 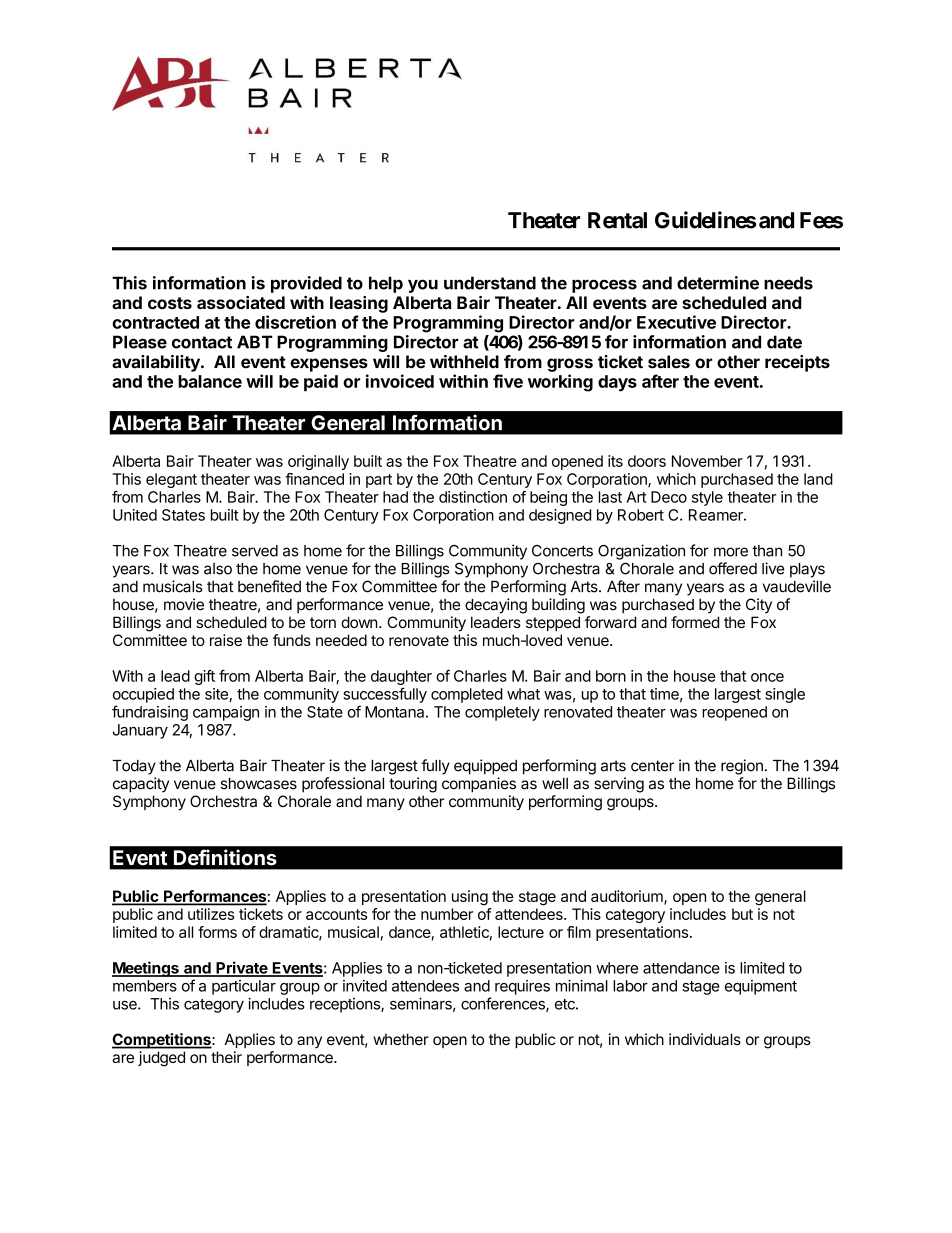 What do you see at coordinates (742, 767) in the image?
I see `region` at bounding box center [742, 767].
